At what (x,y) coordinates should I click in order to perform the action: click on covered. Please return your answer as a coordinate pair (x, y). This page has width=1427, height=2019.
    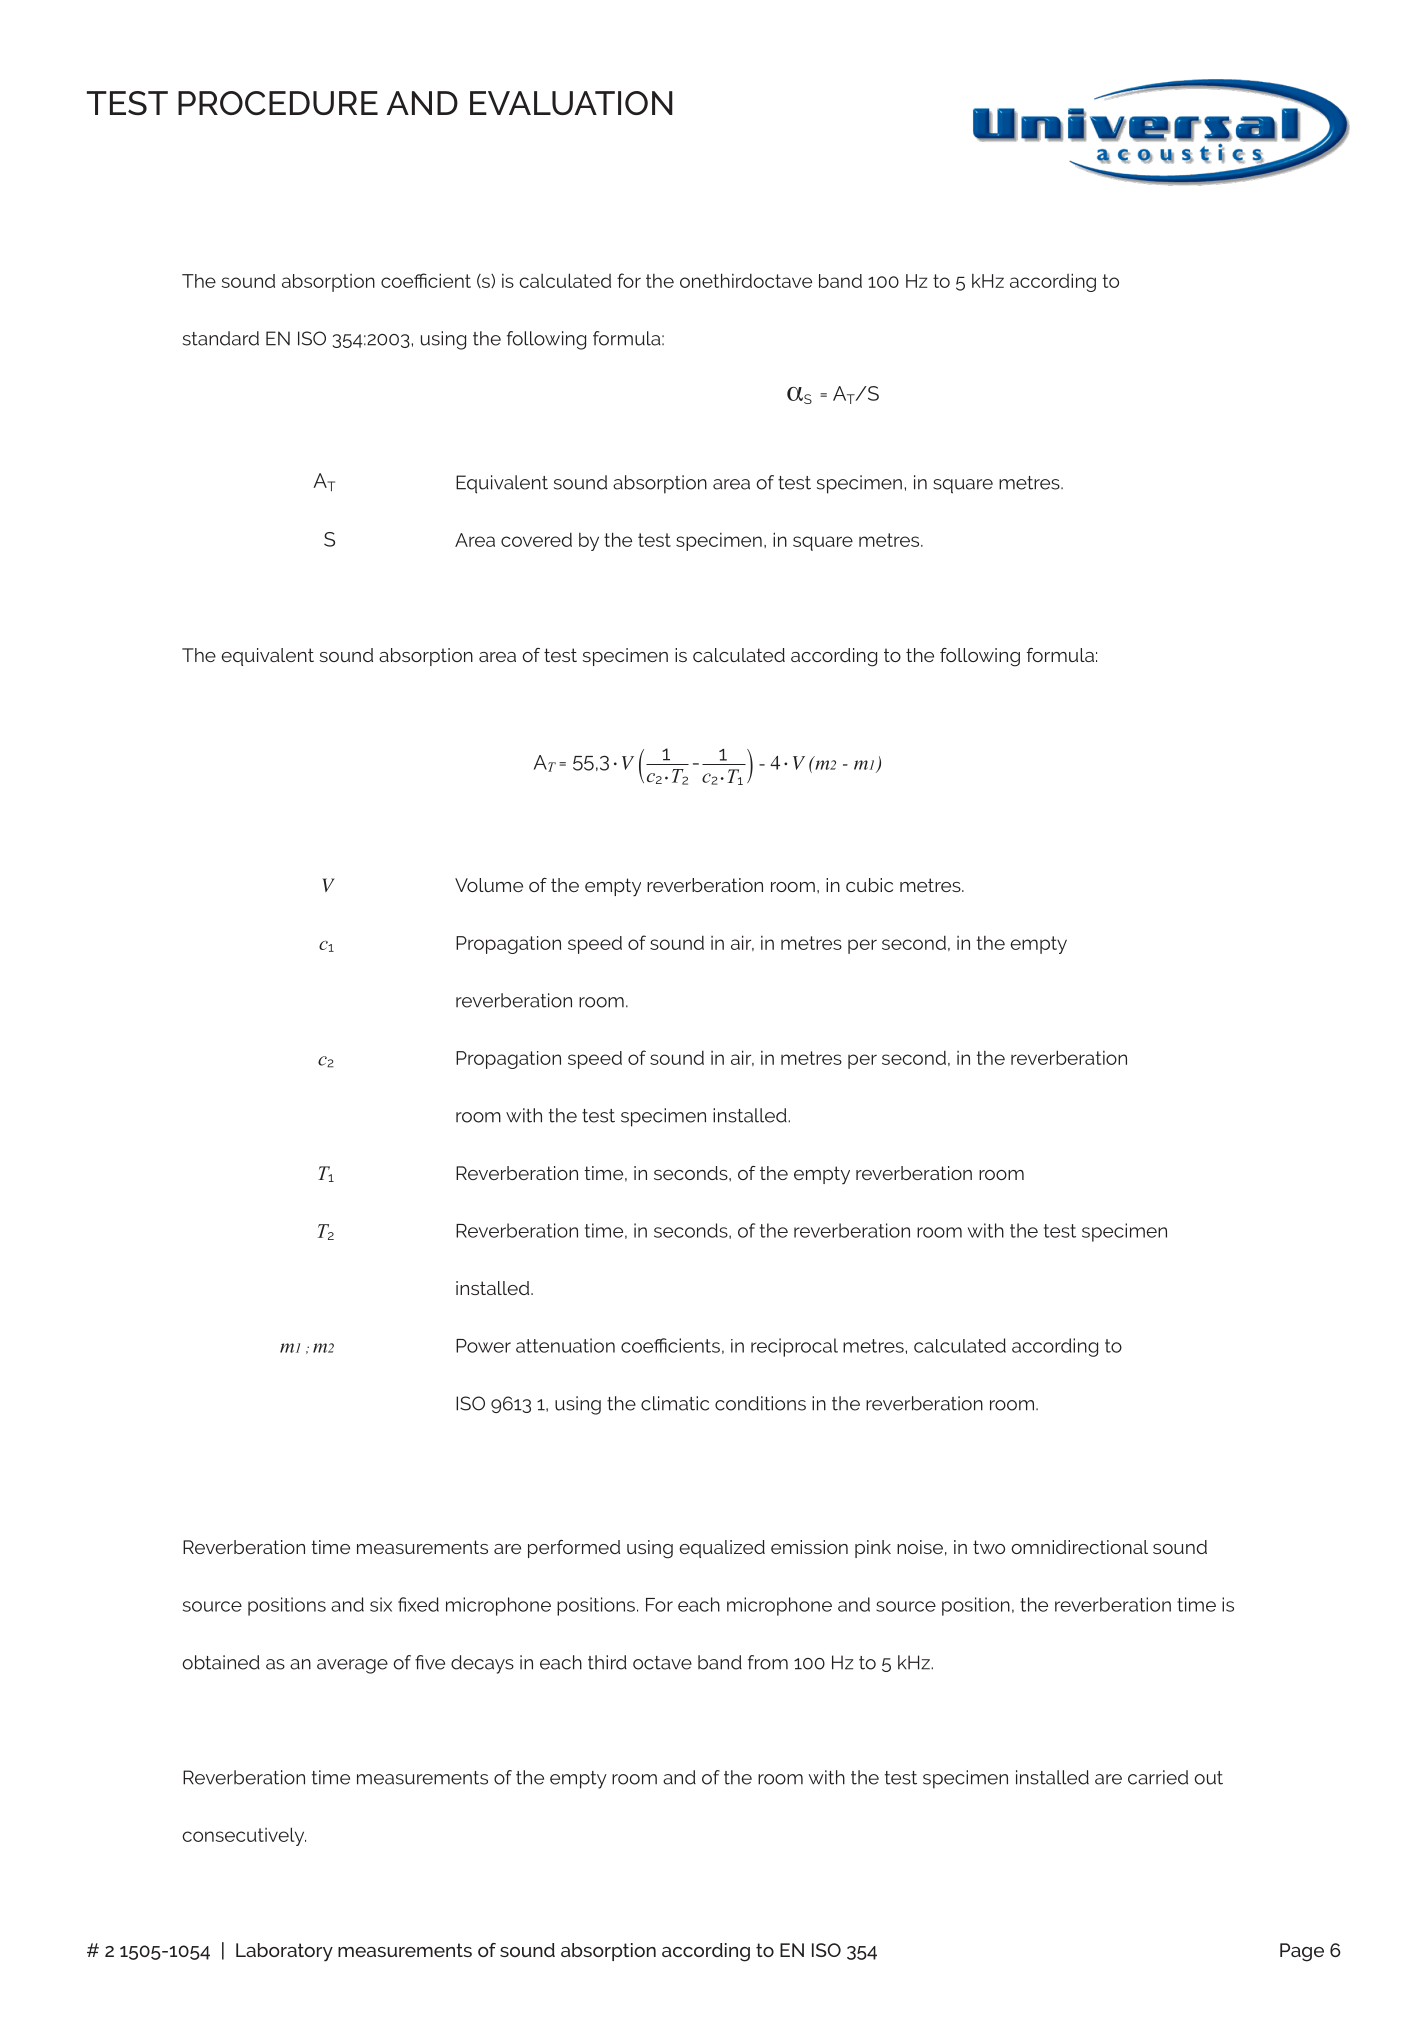
    Looking at the image, I should click on (536, 539).
